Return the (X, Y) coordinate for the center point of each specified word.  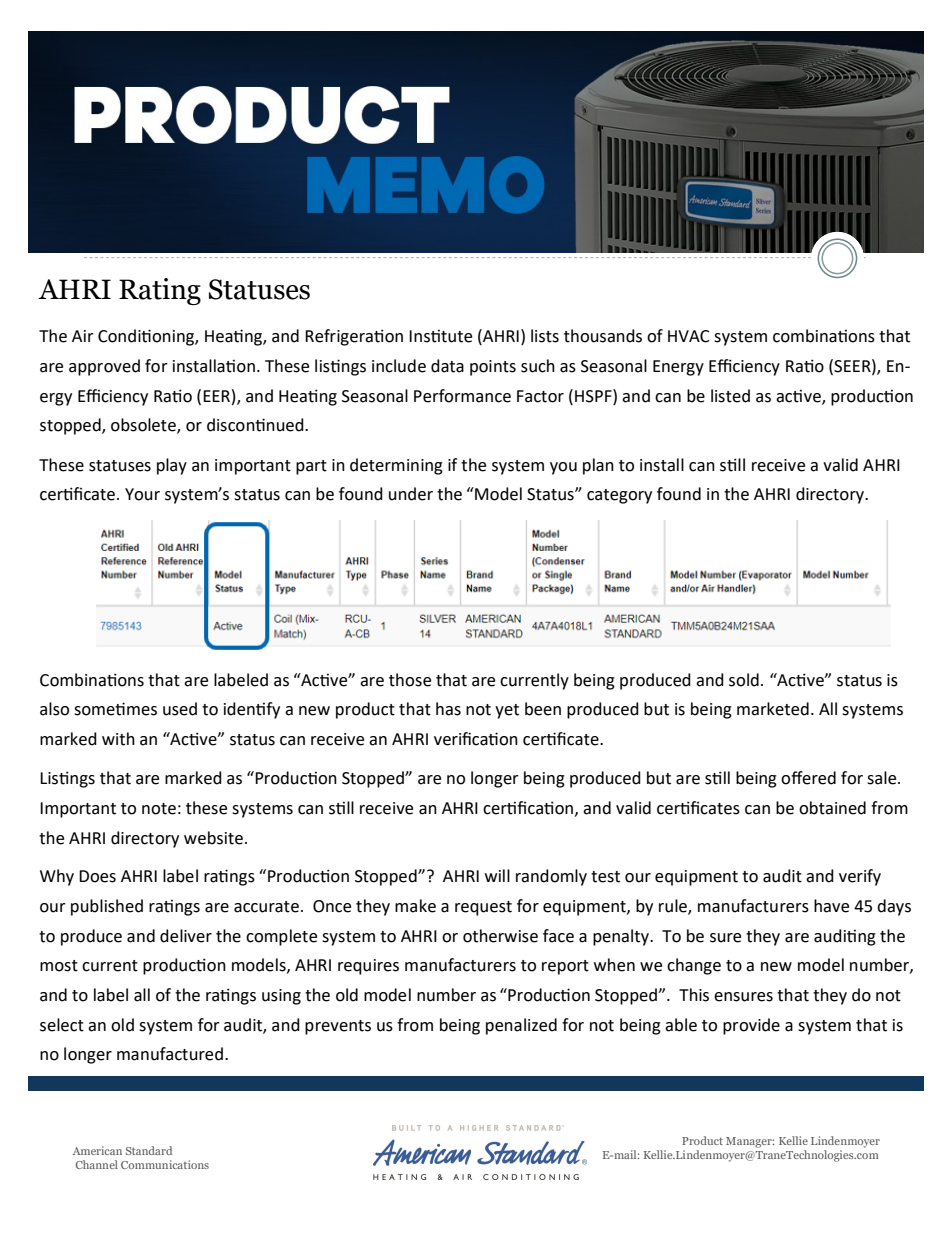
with (118, 739)
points (493, 368)
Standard (149, 1150)
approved (104, 367)
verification (476, 739)
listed (730, 396)
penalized (521, 1026)
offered (808, 778)
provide (751, 1026)
